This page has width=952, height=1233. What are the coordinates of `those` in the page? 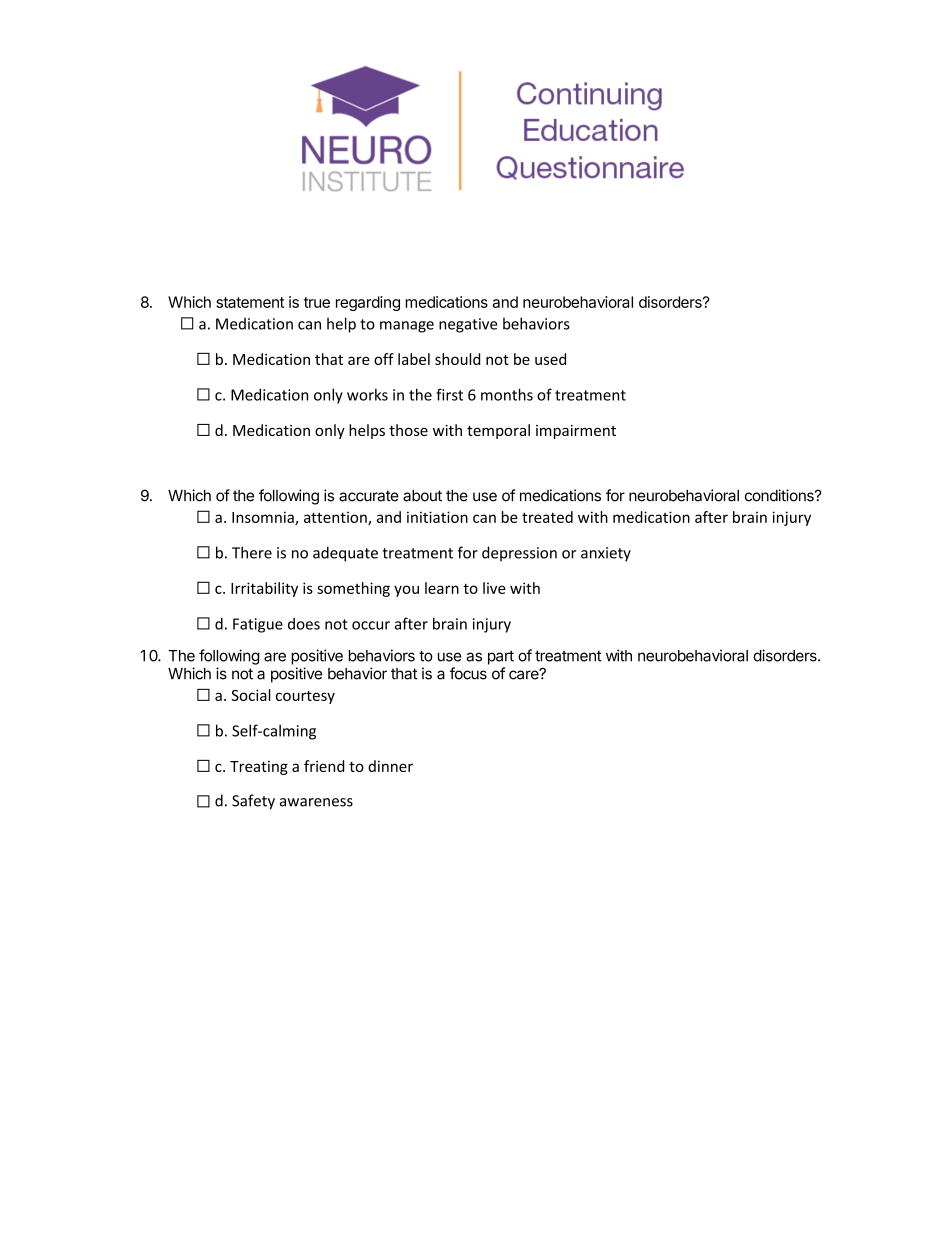 It's located at (408, 430).
